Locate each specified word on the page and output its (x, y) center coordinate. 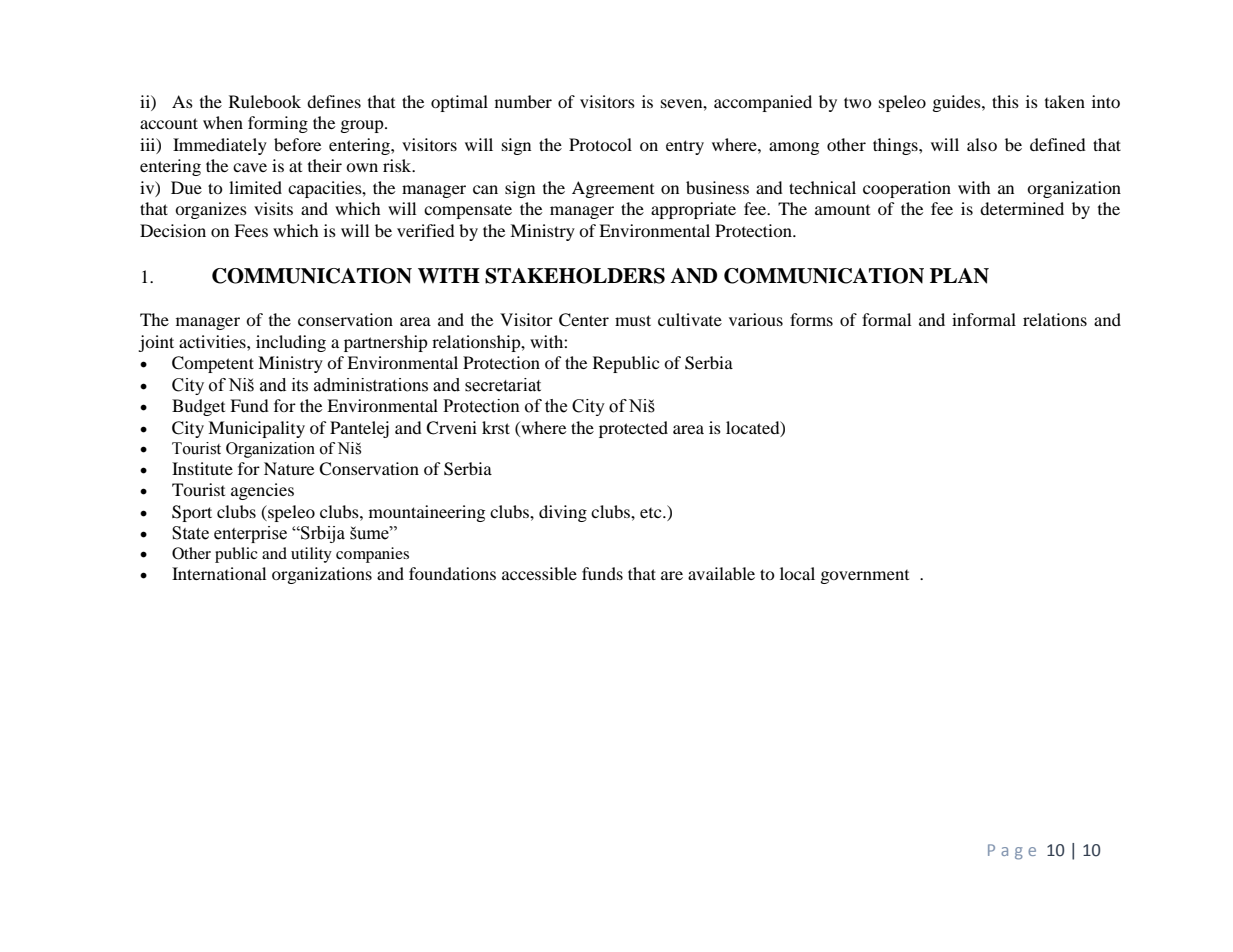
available (721, 573)
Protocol (600, 144)
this (1005, 101)
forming (278, 124)
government (865, 577)
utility (311, 555)
